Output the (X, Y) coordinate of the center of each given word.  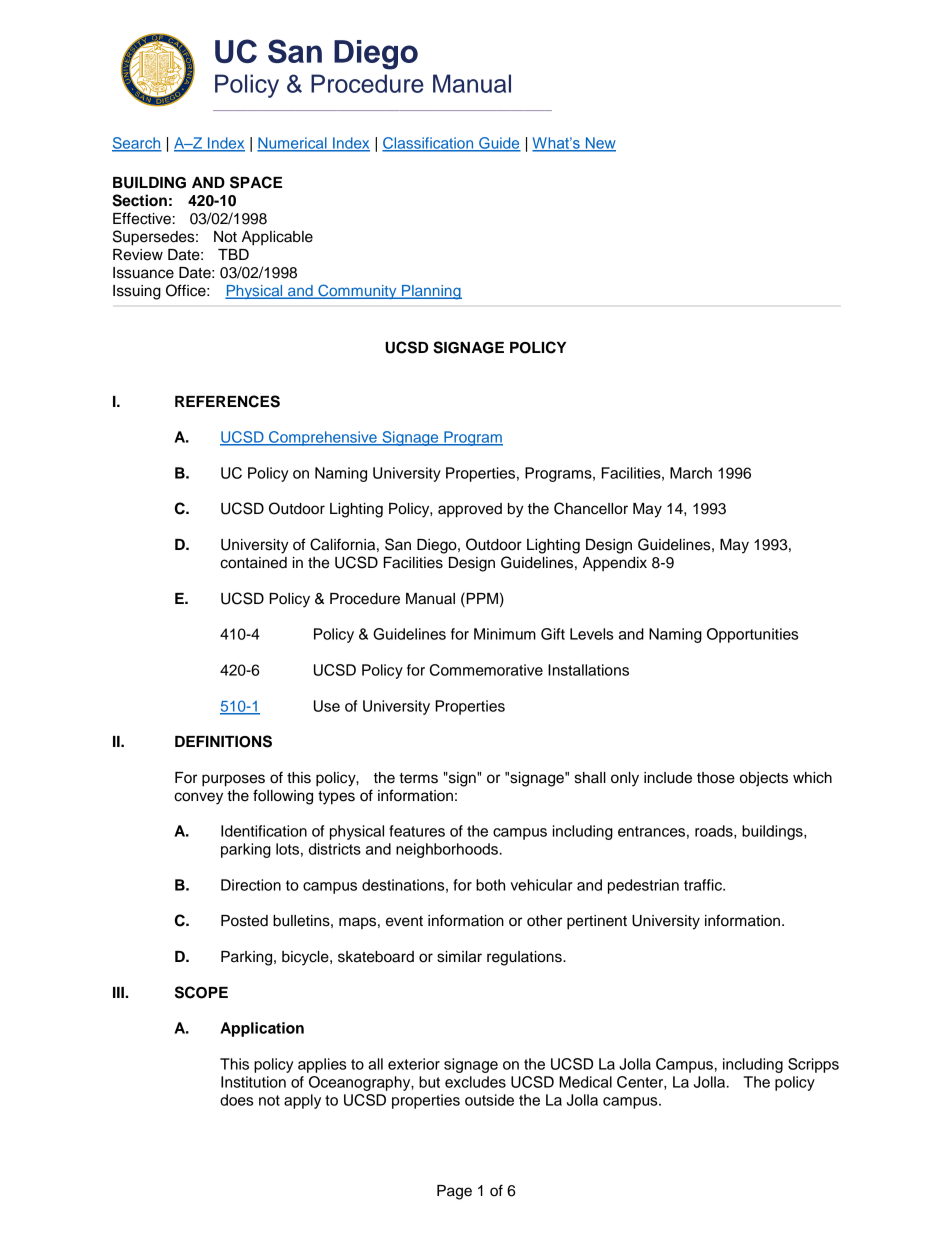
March (691, 473)
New (599, 144)
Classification (429, 144)
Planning (431, 292)
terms (418, 778)
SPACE (256, 182)
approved (470, 510)
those (716, 778)
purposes (233, 780)
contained (253, 563)
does (236, 1100)
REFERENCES (227, 401)
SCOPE (201, 992)
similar (459, 957)
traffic (704, 885)
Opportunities (752, 635)
